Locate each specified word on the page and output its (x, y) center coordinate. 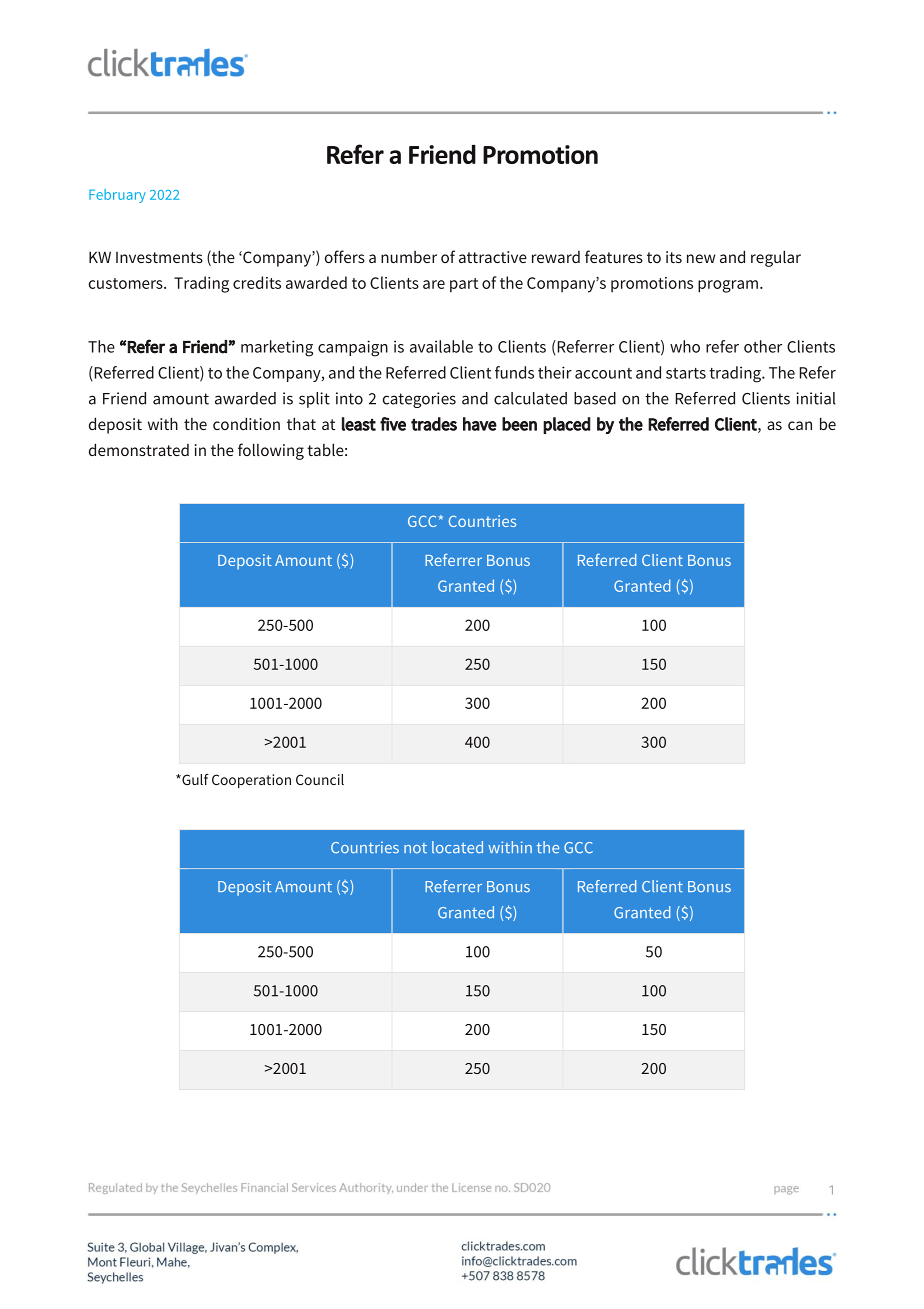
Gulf (194, 779)
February (117, 196)
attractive (493, 257)
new (701, 258)
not (415, 848)
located (457, 847)
